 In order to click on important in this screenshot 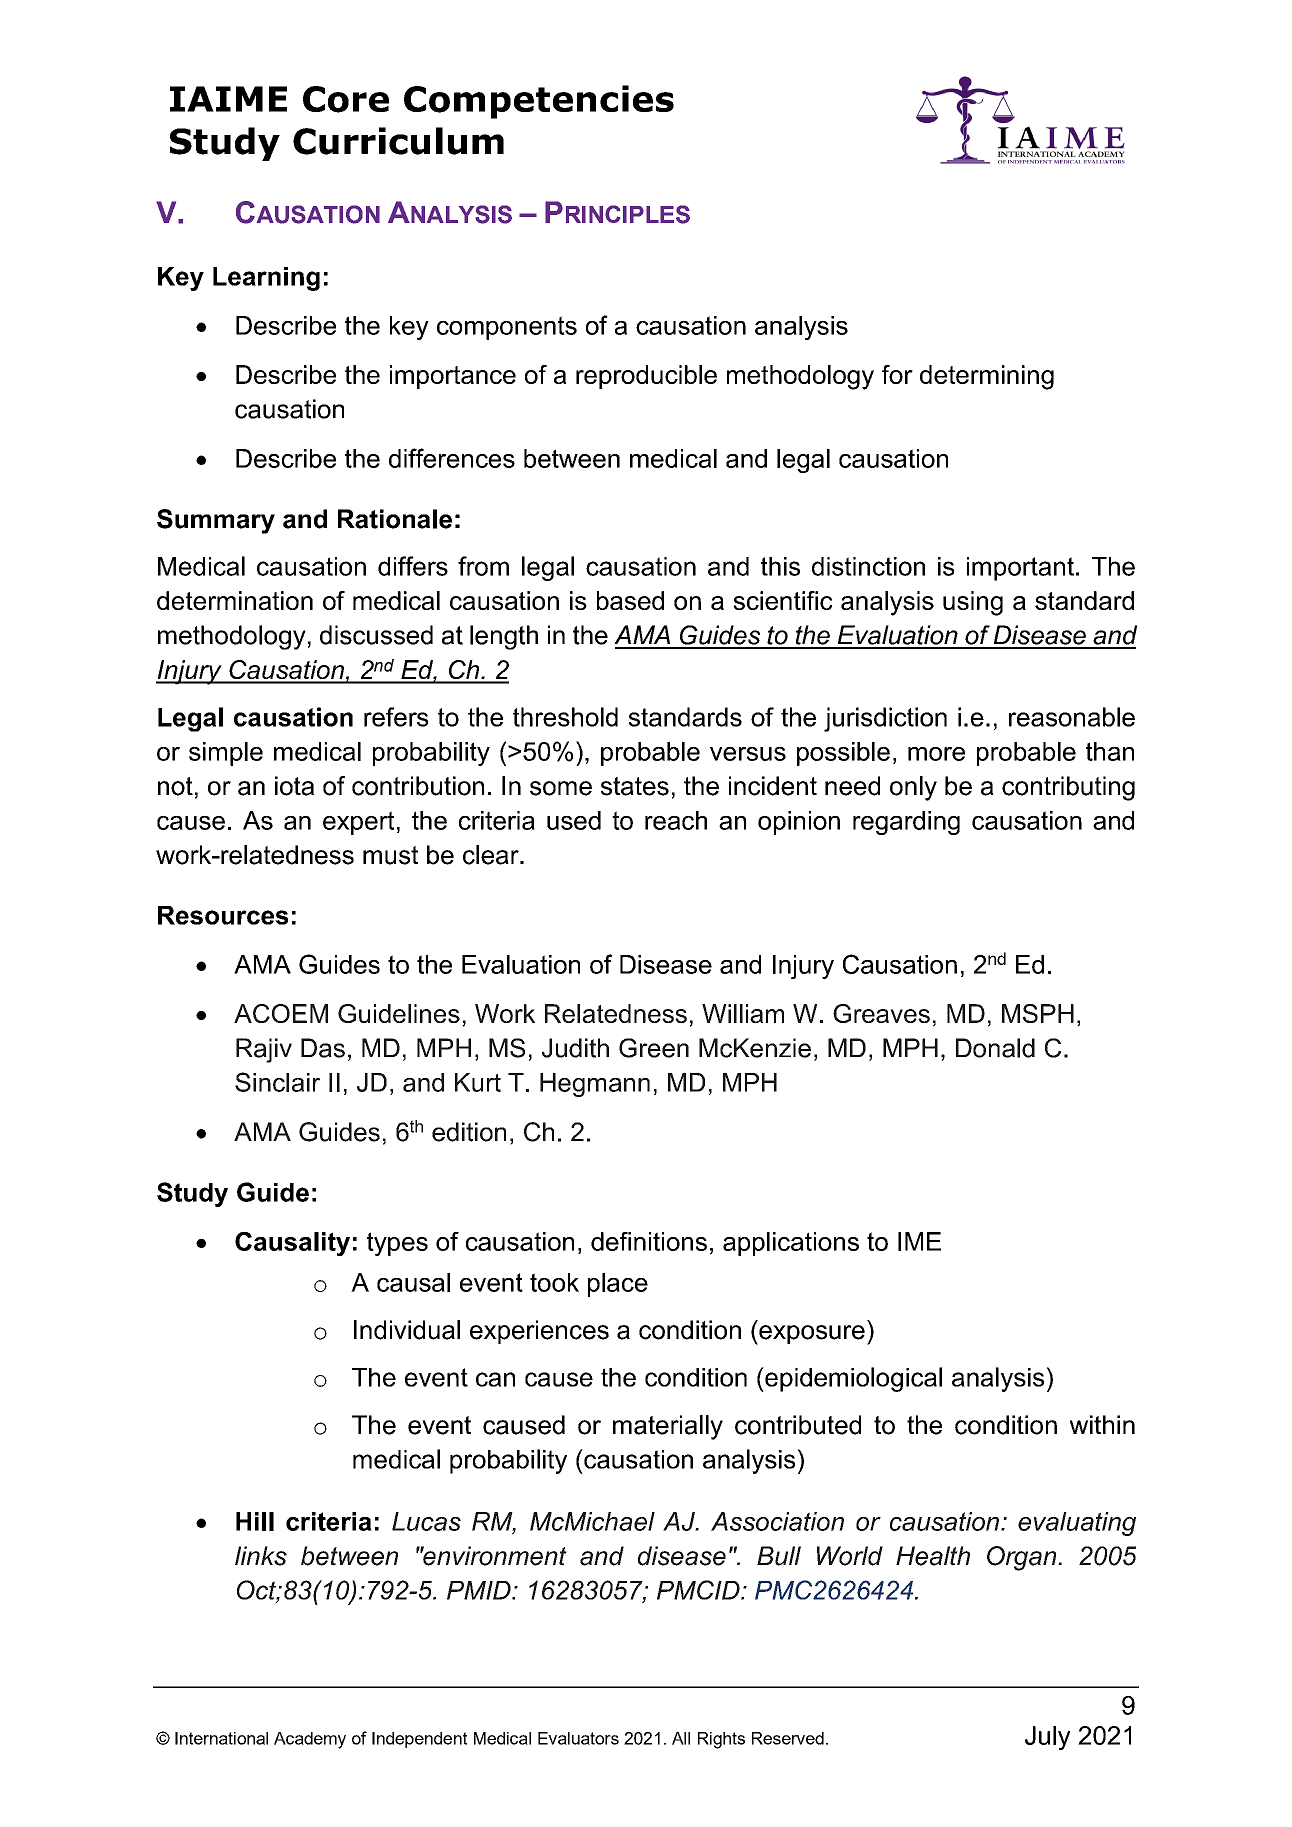, I will do `click(1022, 569)`.
